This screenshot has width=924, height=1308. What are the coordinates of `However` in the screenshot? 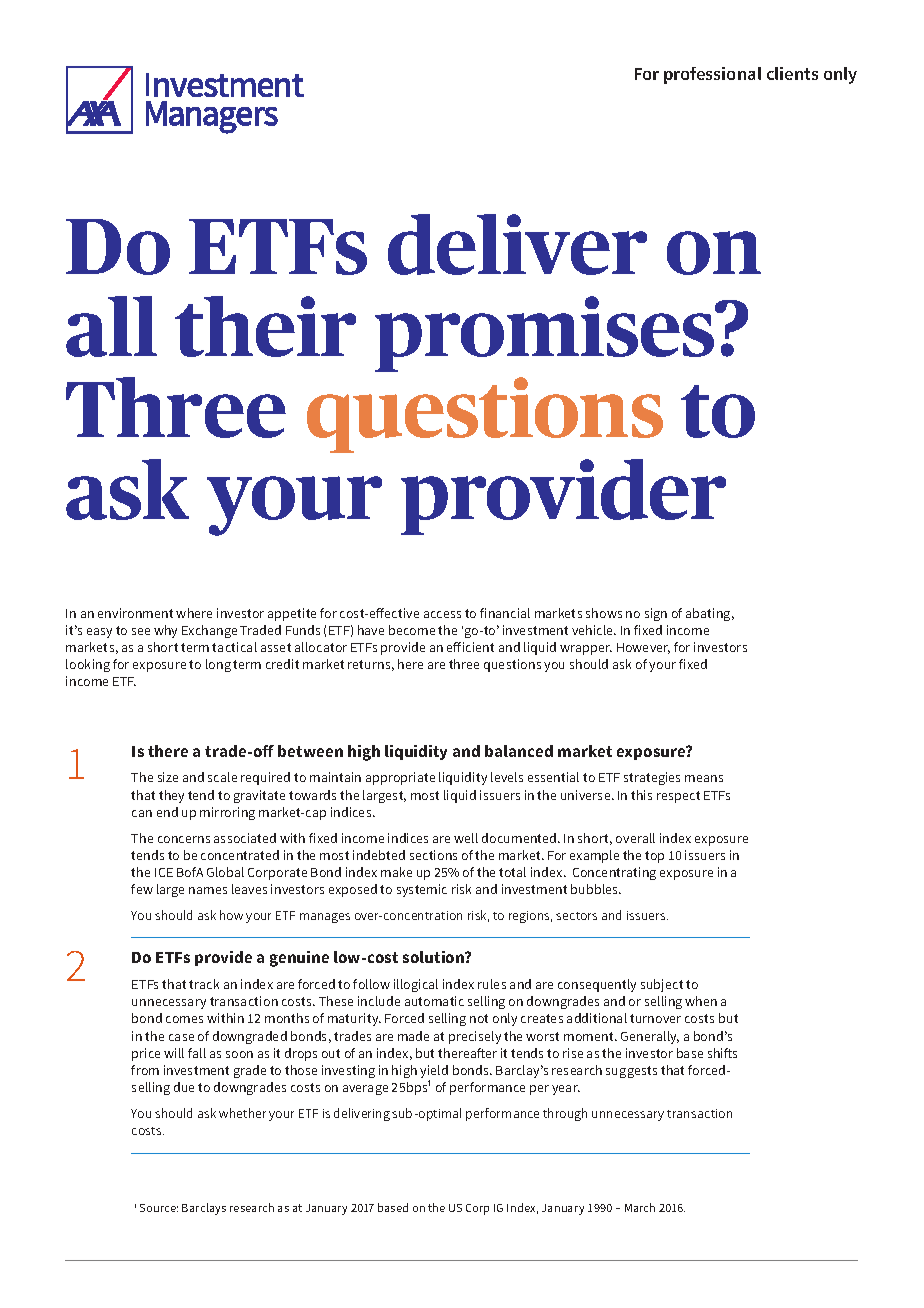 It's located at (643, 648).
